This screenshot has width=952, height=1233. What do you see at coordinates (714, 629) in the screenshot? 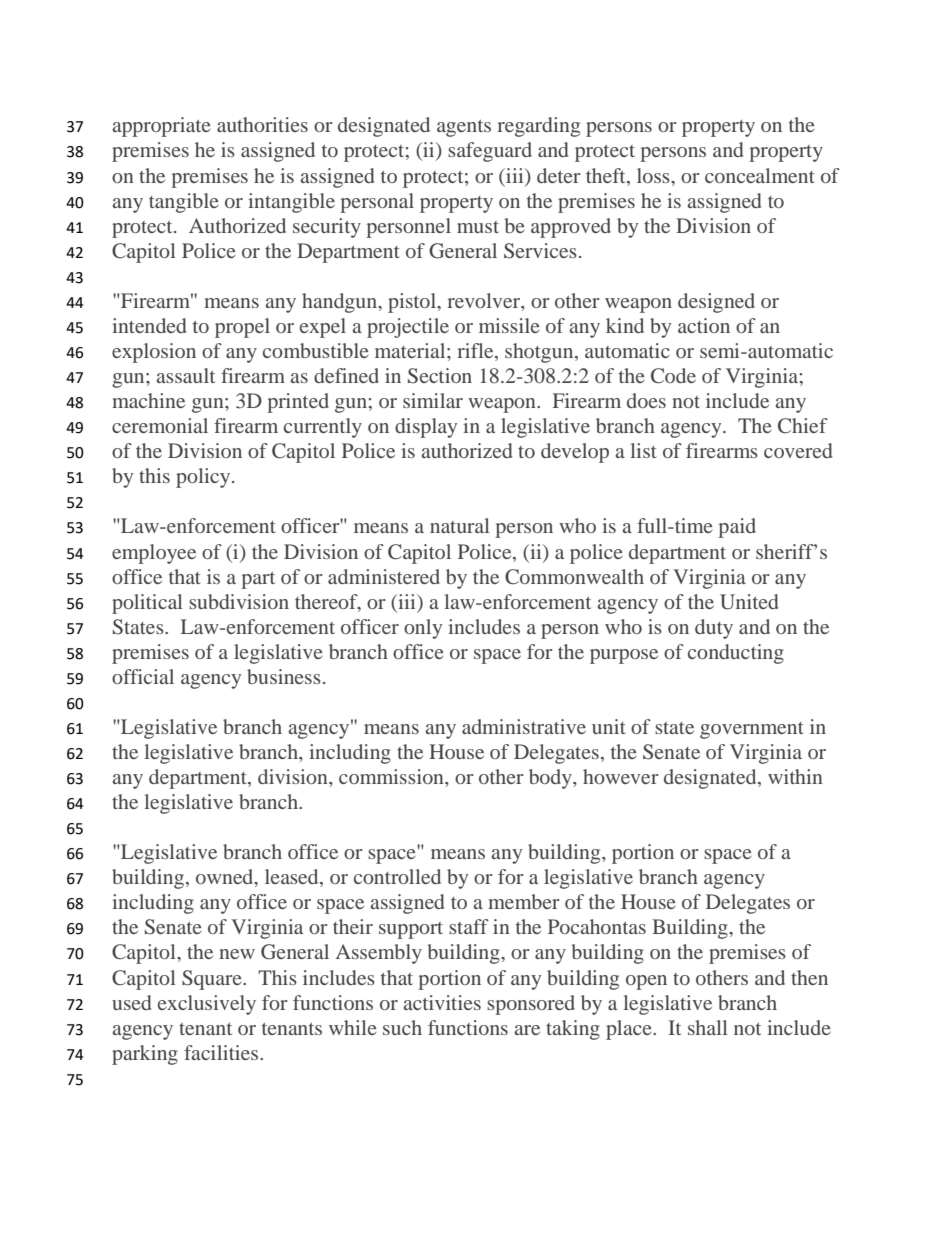
I see `duty` at bounding box center [714, 629].
